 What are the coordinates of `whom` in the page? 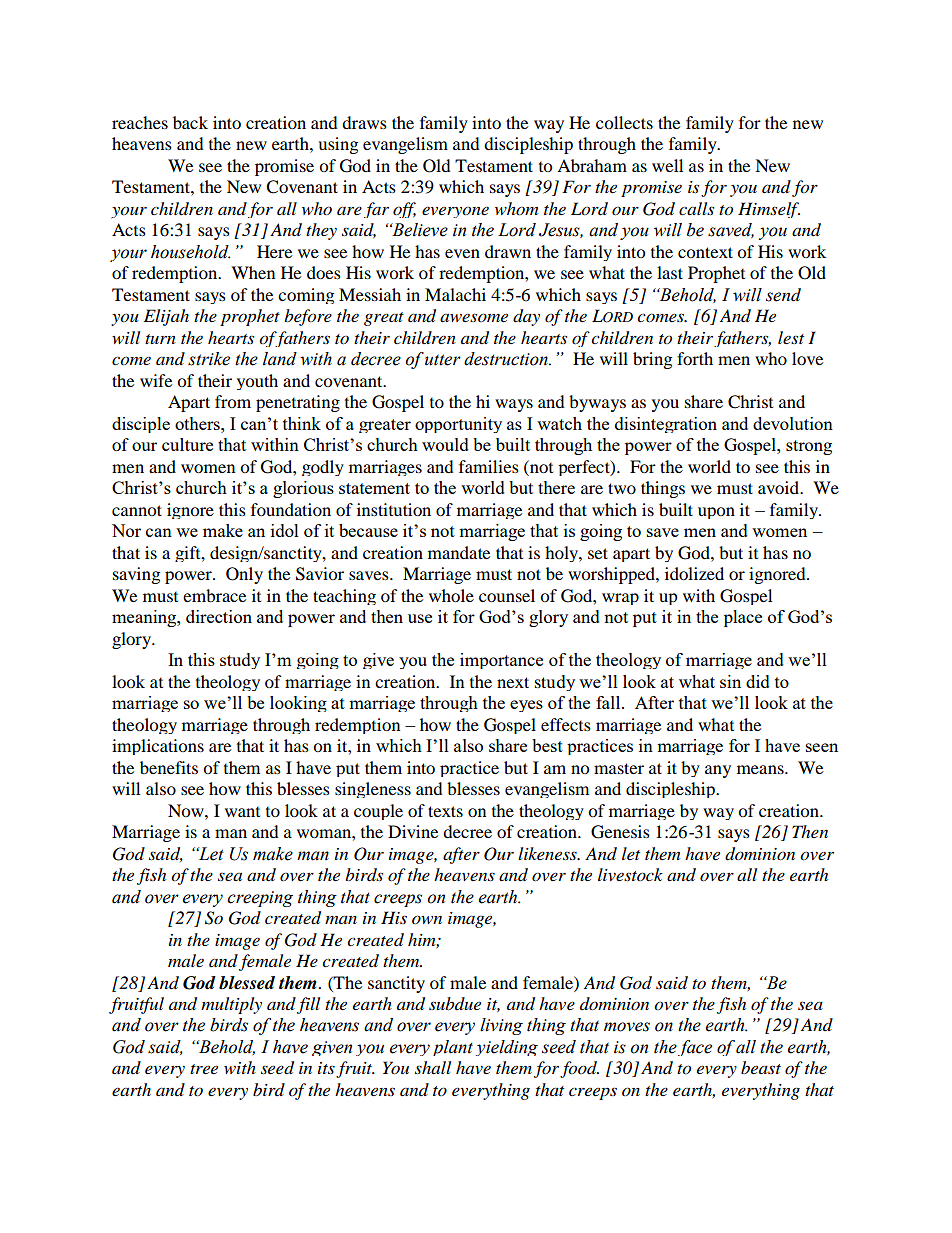 It's located at (516, 208).
